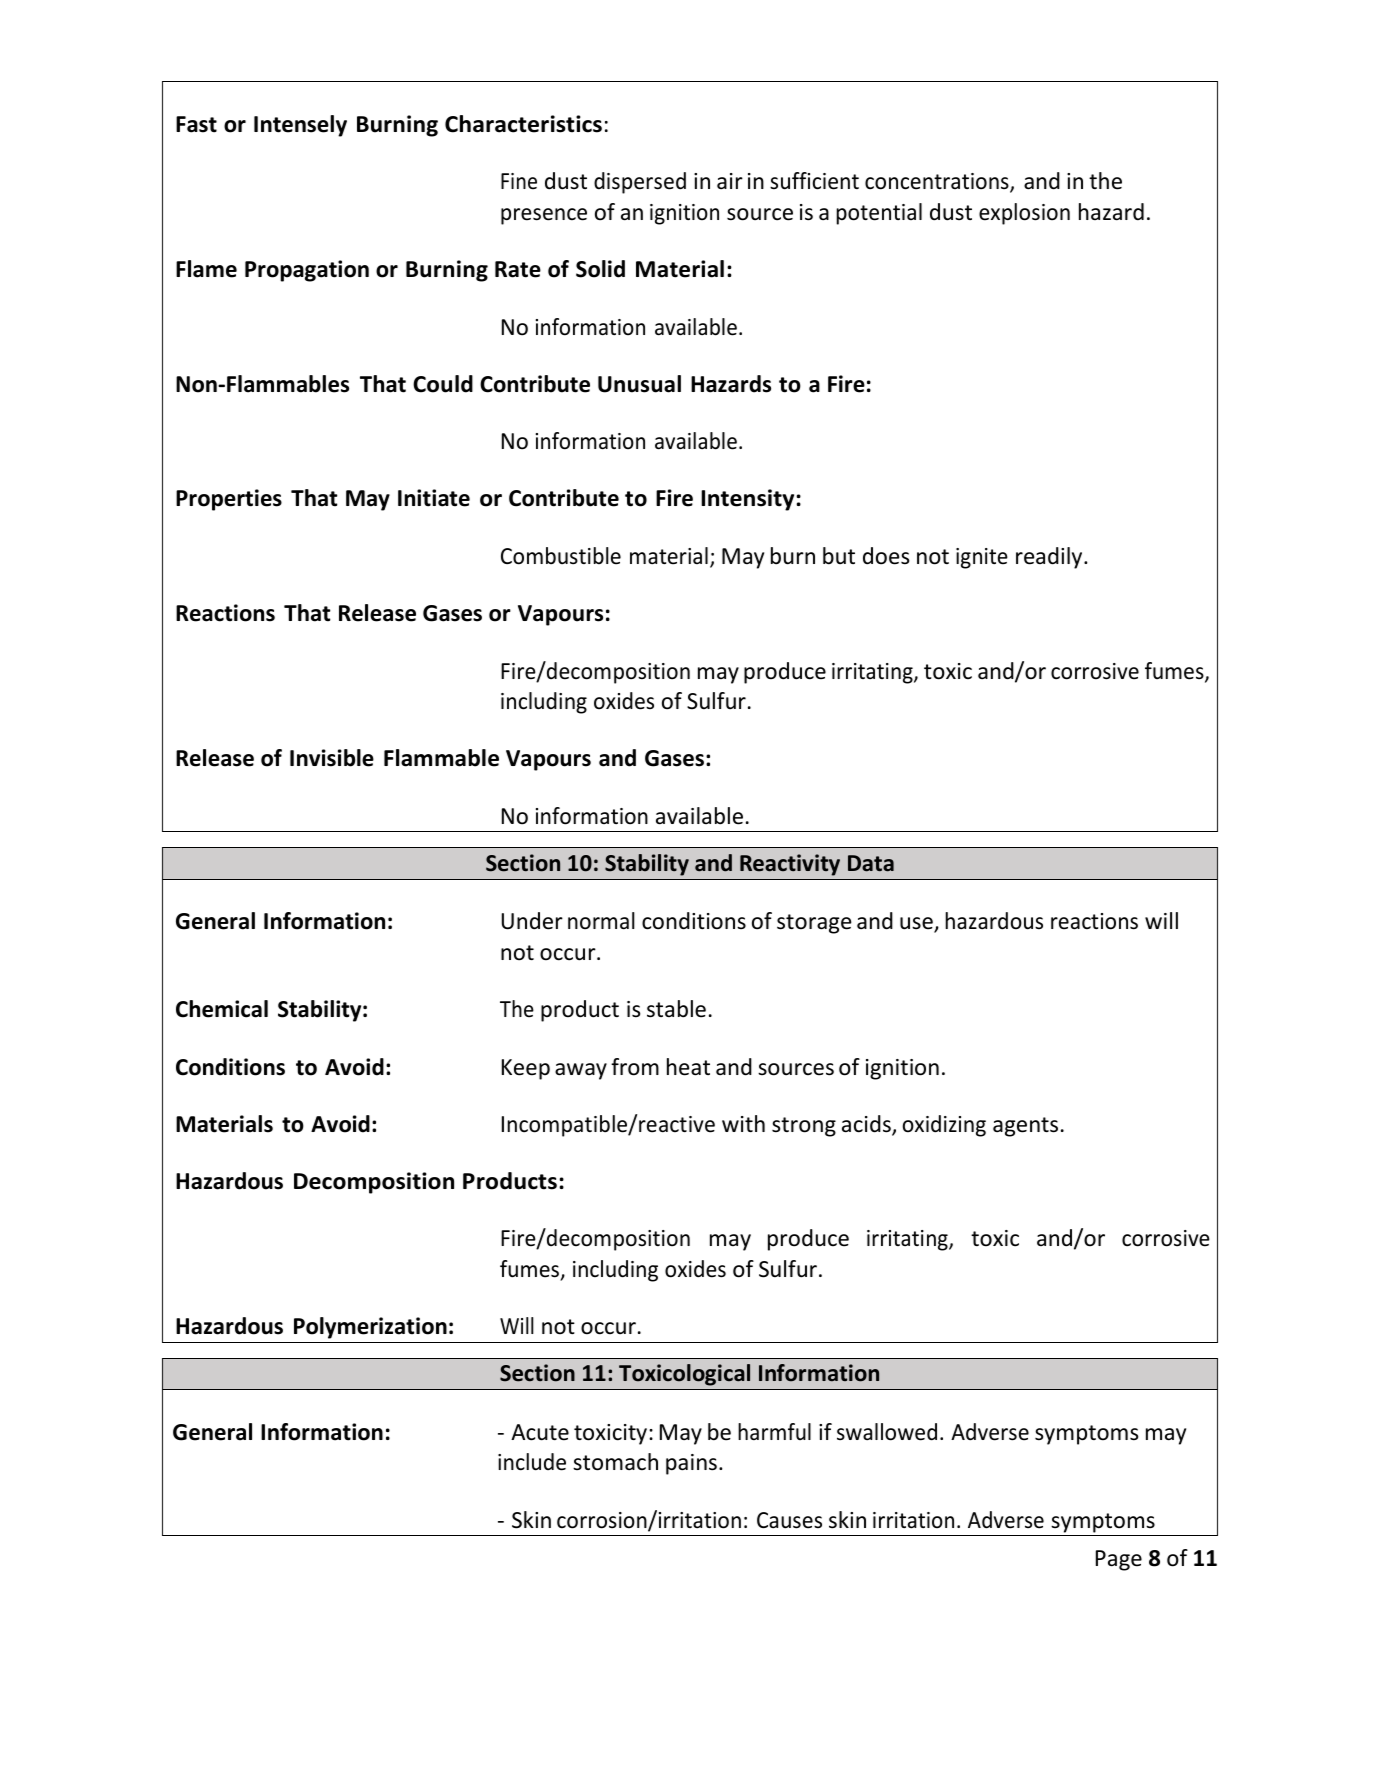  What do you see at coordinates (635, 1067) in the document?
I see `from` at bounding box center [635, 1067].
